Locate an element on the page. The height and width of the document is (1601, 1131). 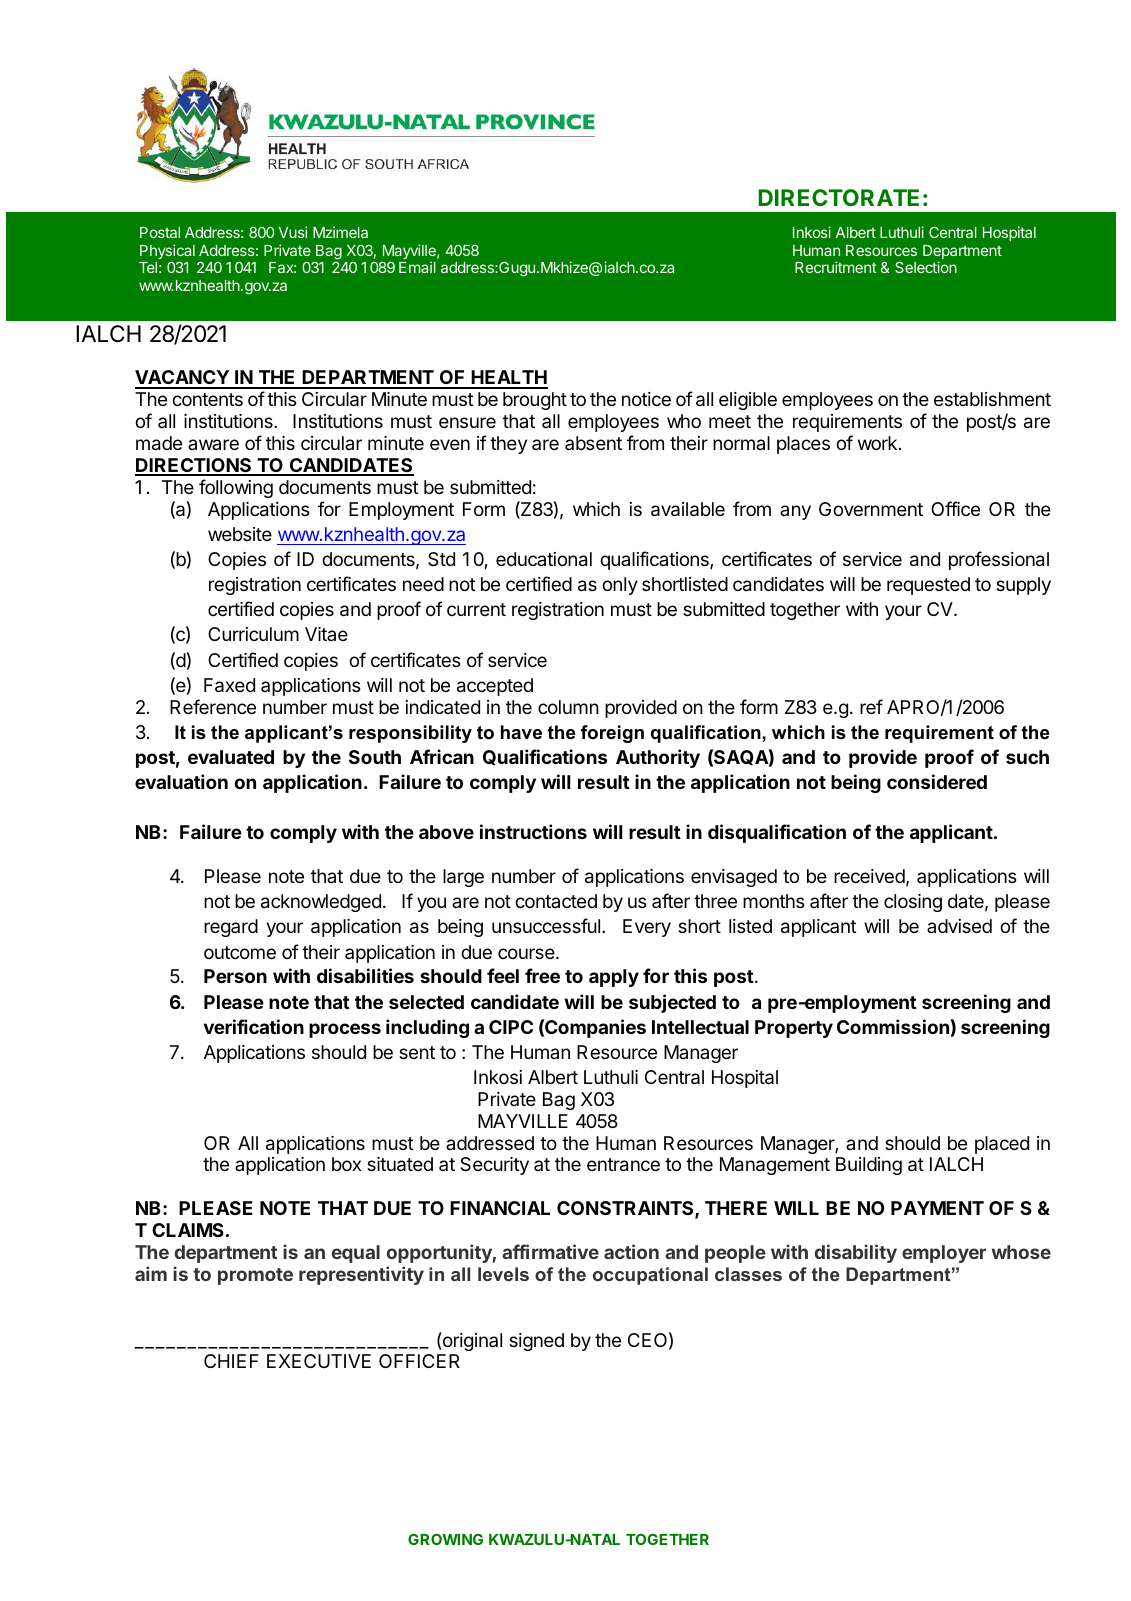
Physical is located at coordinates (167, 253).
